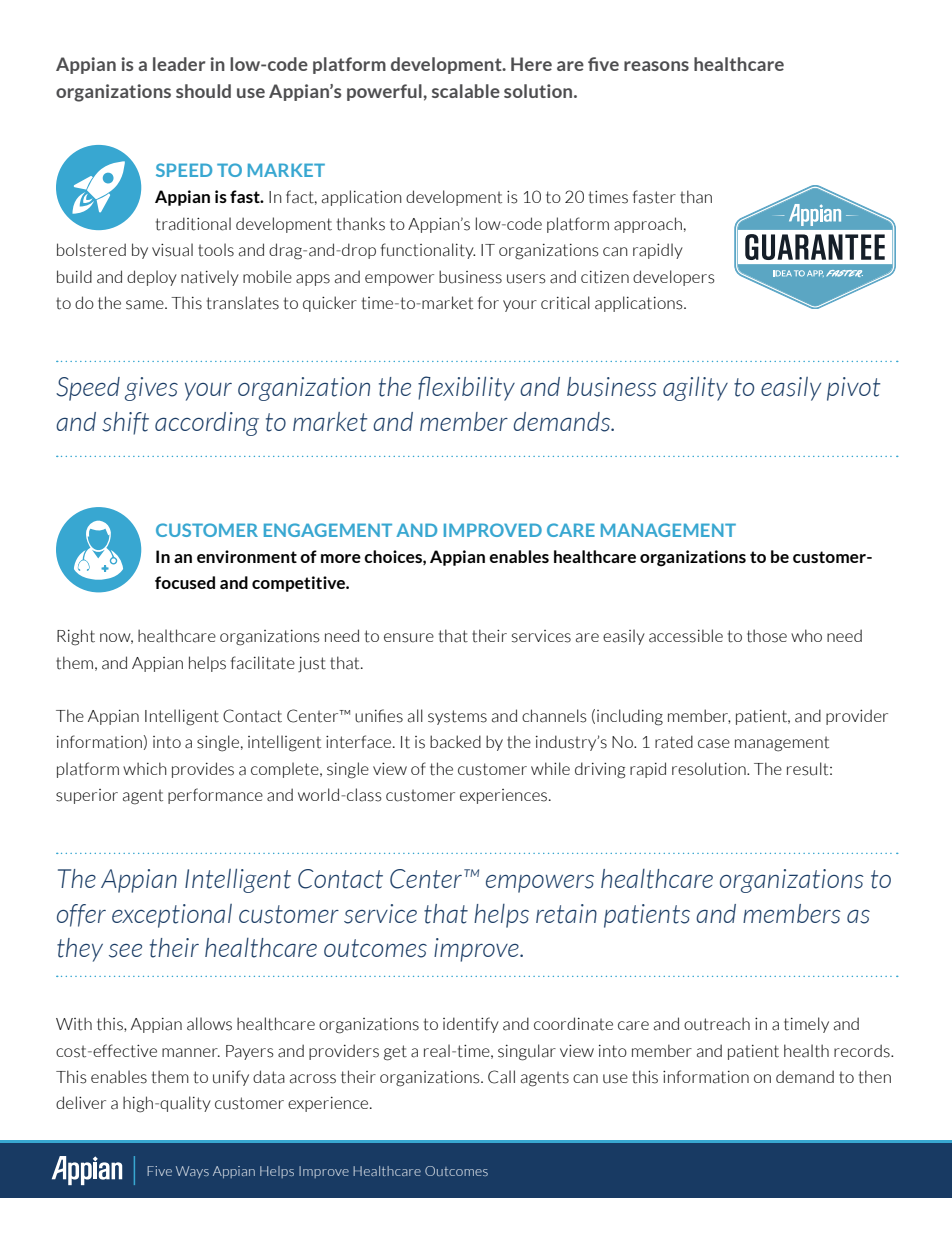 The width and height of the screenshot is (952, 1233). Describe the element at coordinates (714, 744) in the screenshot. I see `case` at that location.
